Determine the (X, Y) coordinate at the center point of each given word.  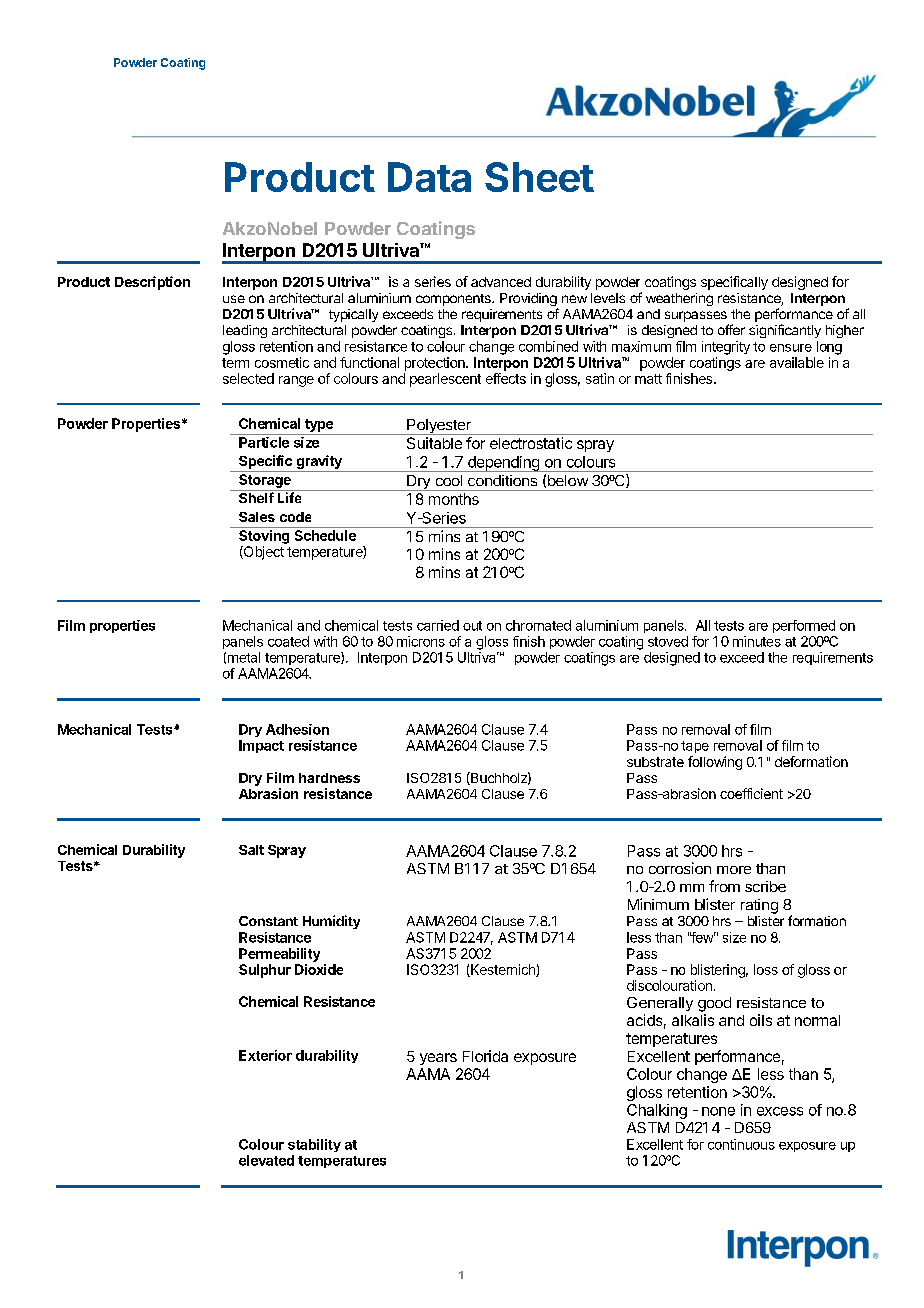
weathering (679, 299)
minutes (757, 641)
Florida (485, 1056)
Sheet (539, 177)
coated (288, 641)
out (472, 626)
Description (152, 283)
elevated (266, 1160)
